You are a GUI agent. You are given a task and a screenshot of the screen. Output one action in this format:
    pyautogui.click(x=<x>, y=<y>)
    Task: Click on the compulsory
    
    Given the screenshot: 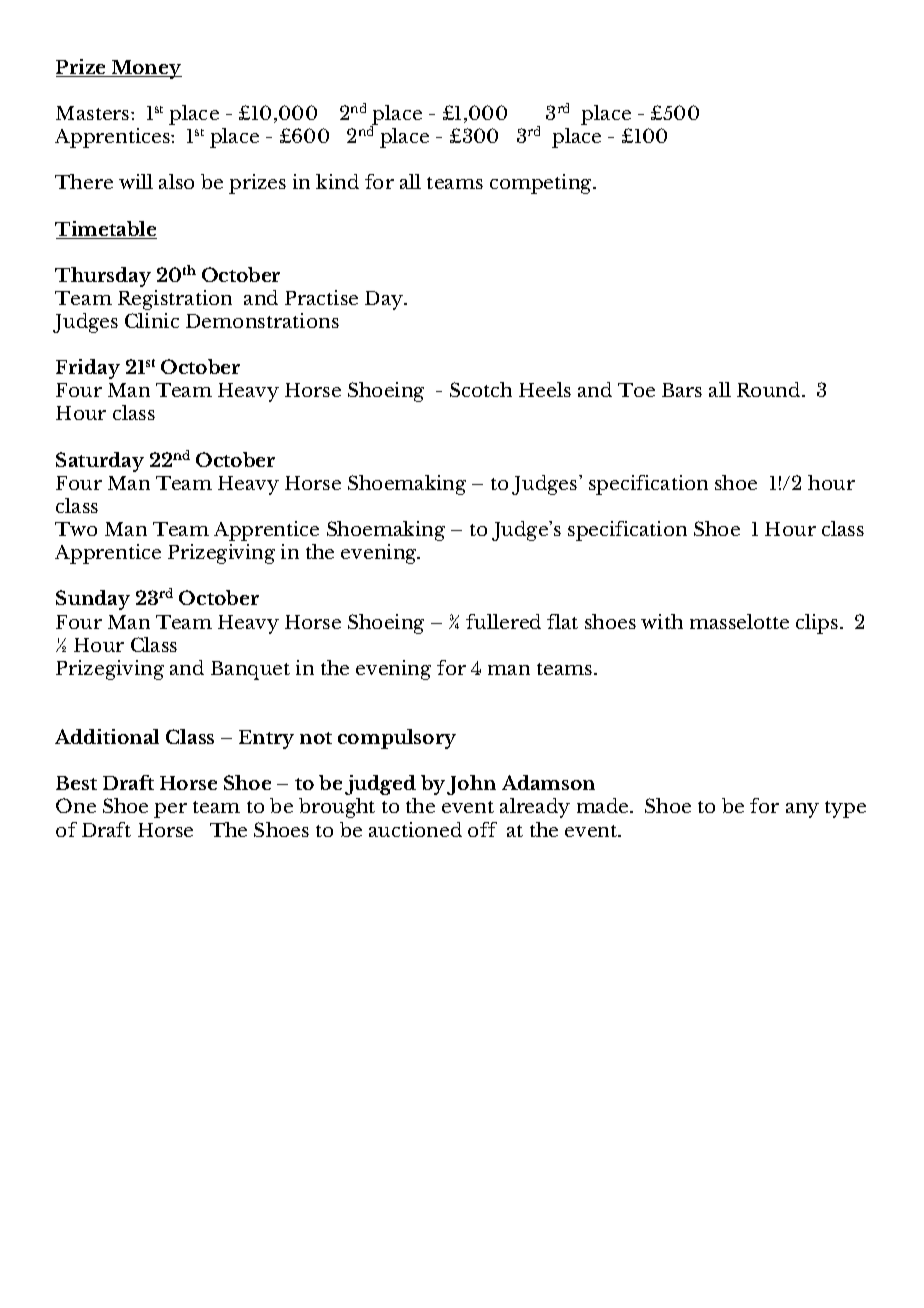 What is the action you would take?
    pyautogui.click(x=397, y=739)
